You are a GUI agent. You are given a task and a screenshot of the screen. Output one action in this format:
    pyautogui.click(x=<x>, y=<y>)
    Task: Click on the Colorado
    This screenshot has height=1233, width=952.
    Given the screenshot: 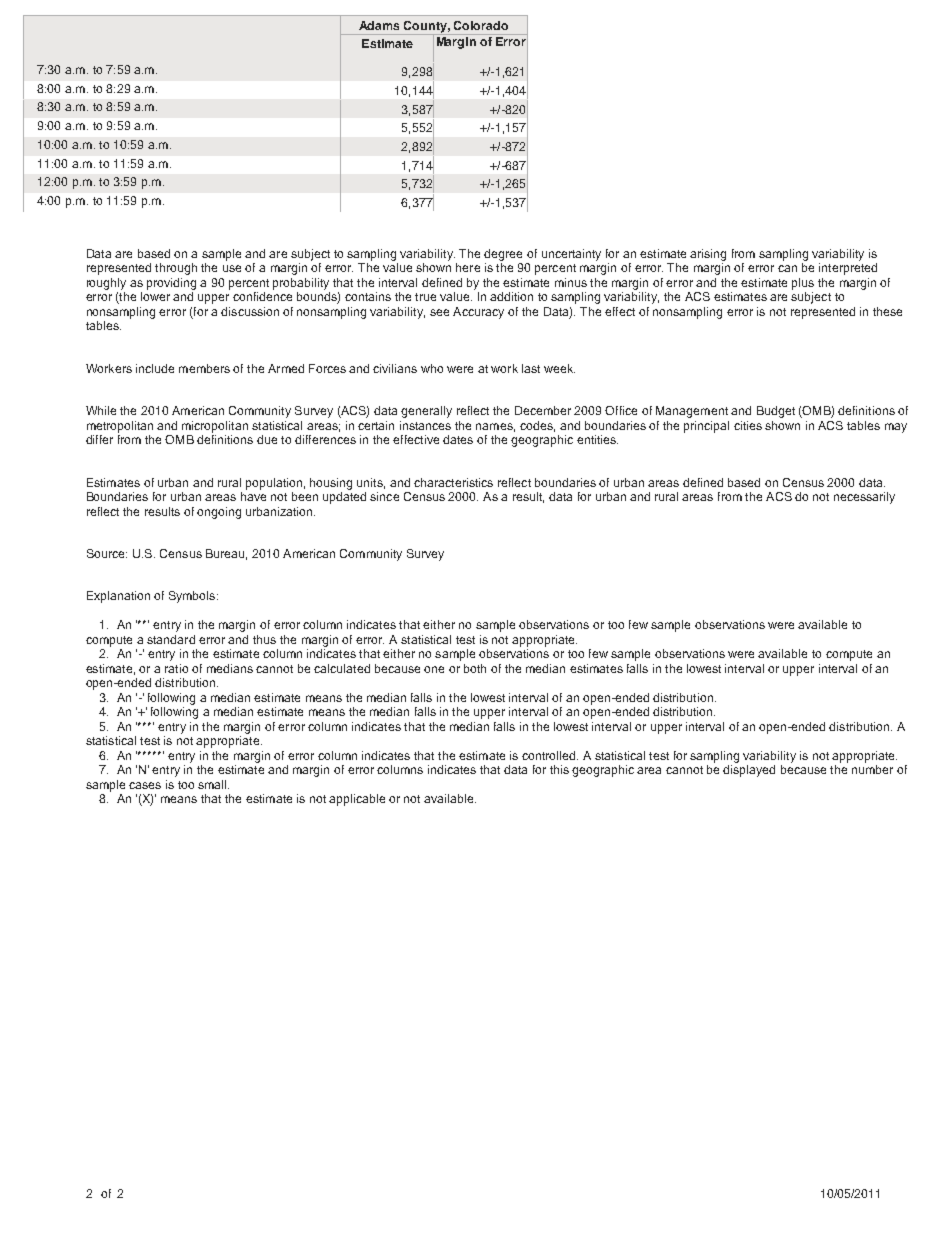 What is the action you would take?
    pyautogui.click(x=481, y=25)
